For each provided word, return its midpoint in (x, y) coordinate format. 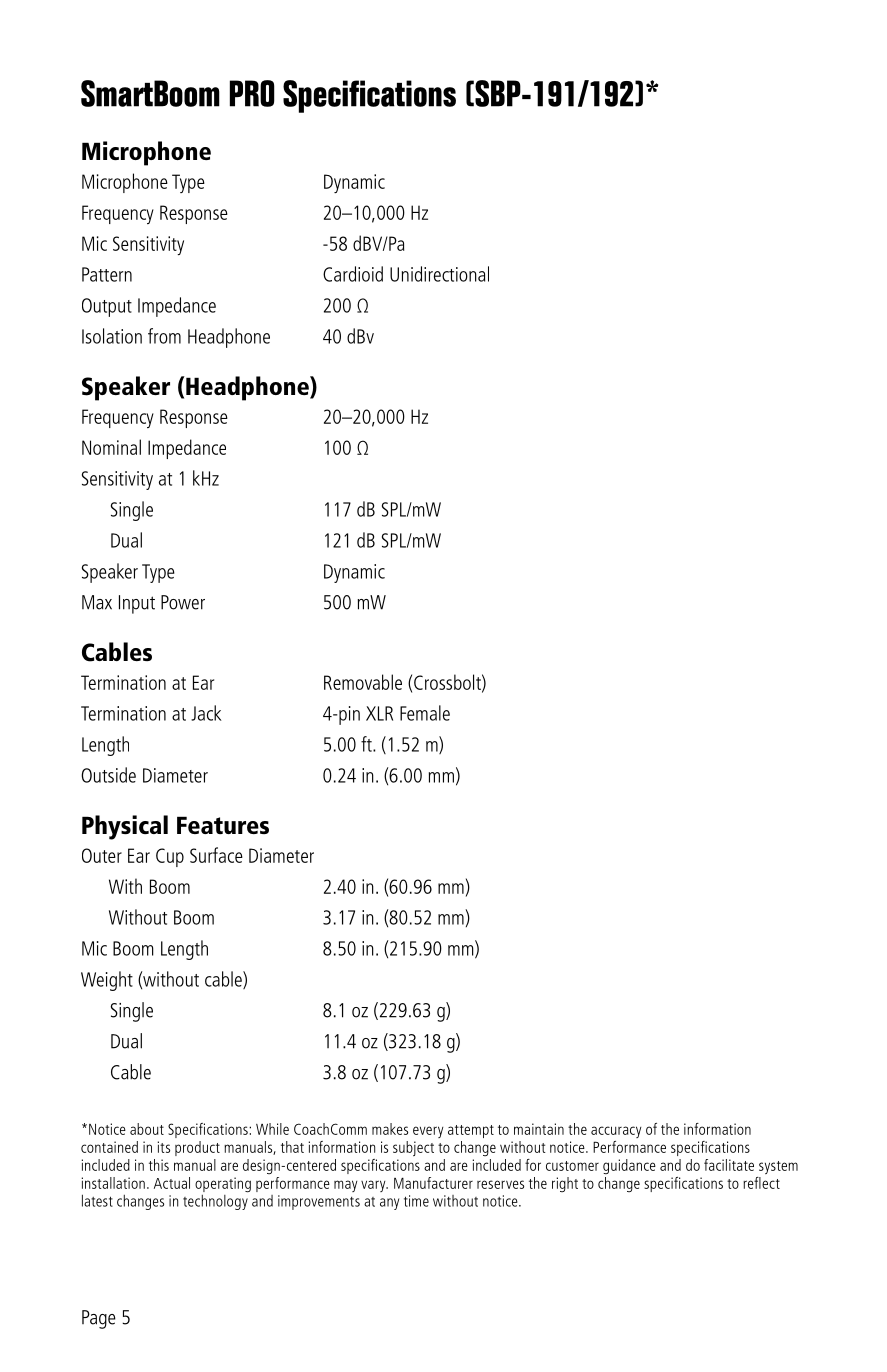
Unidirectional (439, 274)
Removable (363, 682)
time (416, 1201)
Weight (107, 981)
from (164, 336)
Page (99, 1319)
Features (223, 825)
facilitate (729, 1165)
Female (425, 713)
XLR (379, 713)
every (428, 1132)
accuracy (616, 1132)
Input (137, 604)
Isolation (112, 336)
